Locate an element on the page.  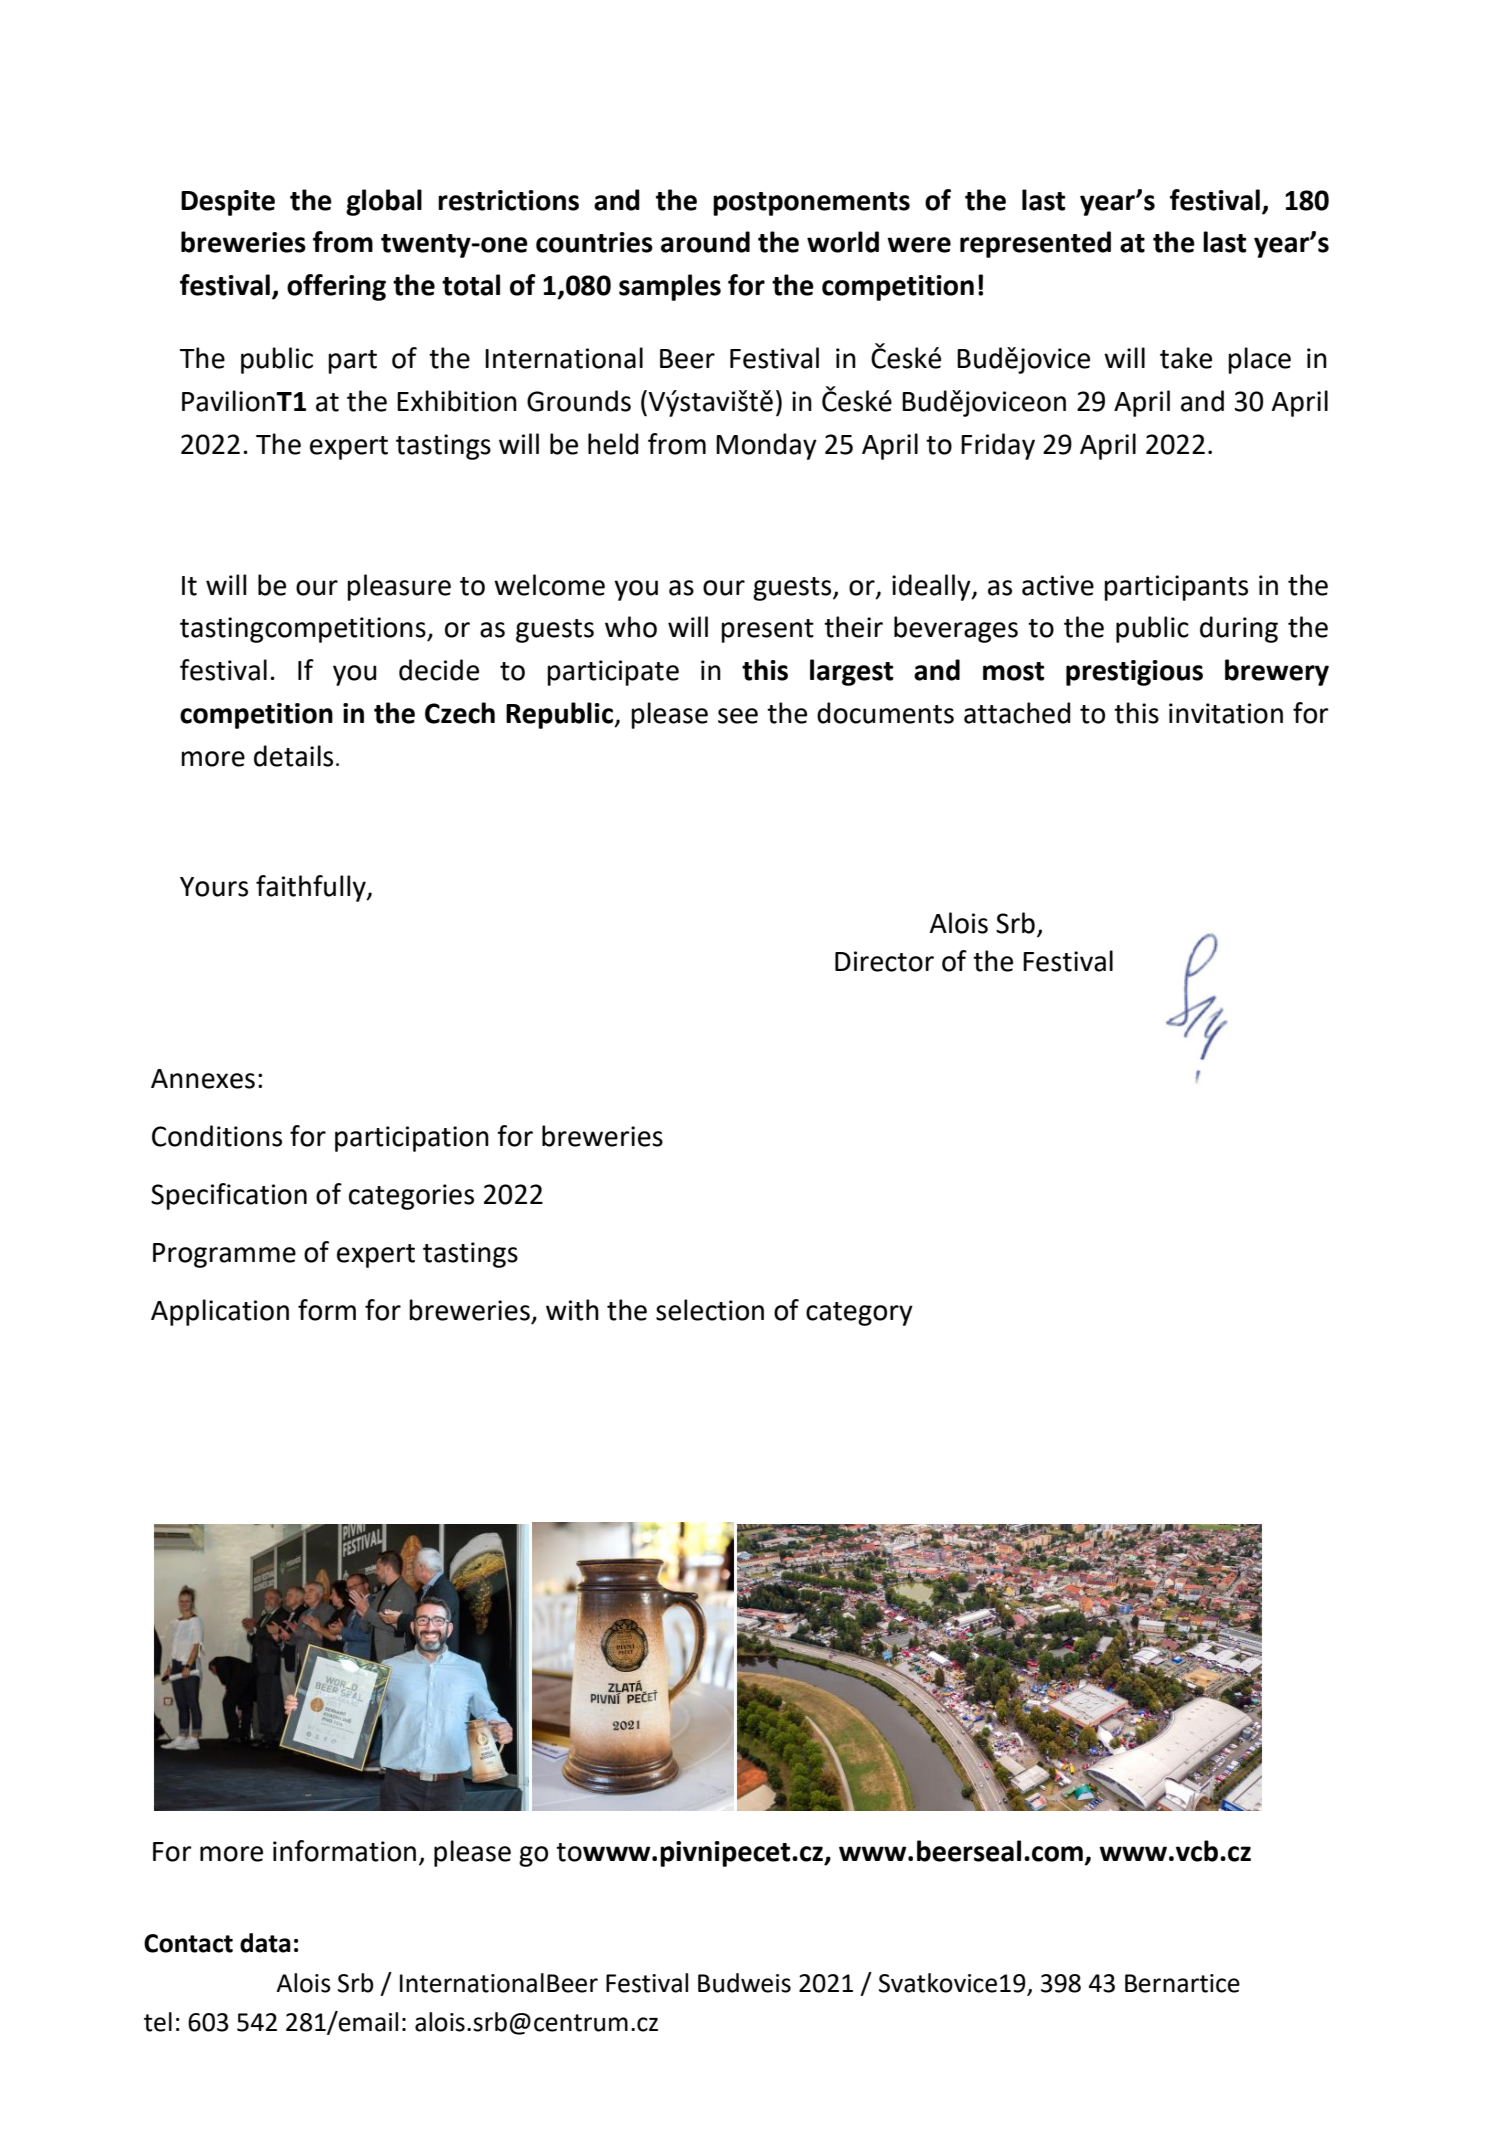
offering is located at coordinates (336, 287).
